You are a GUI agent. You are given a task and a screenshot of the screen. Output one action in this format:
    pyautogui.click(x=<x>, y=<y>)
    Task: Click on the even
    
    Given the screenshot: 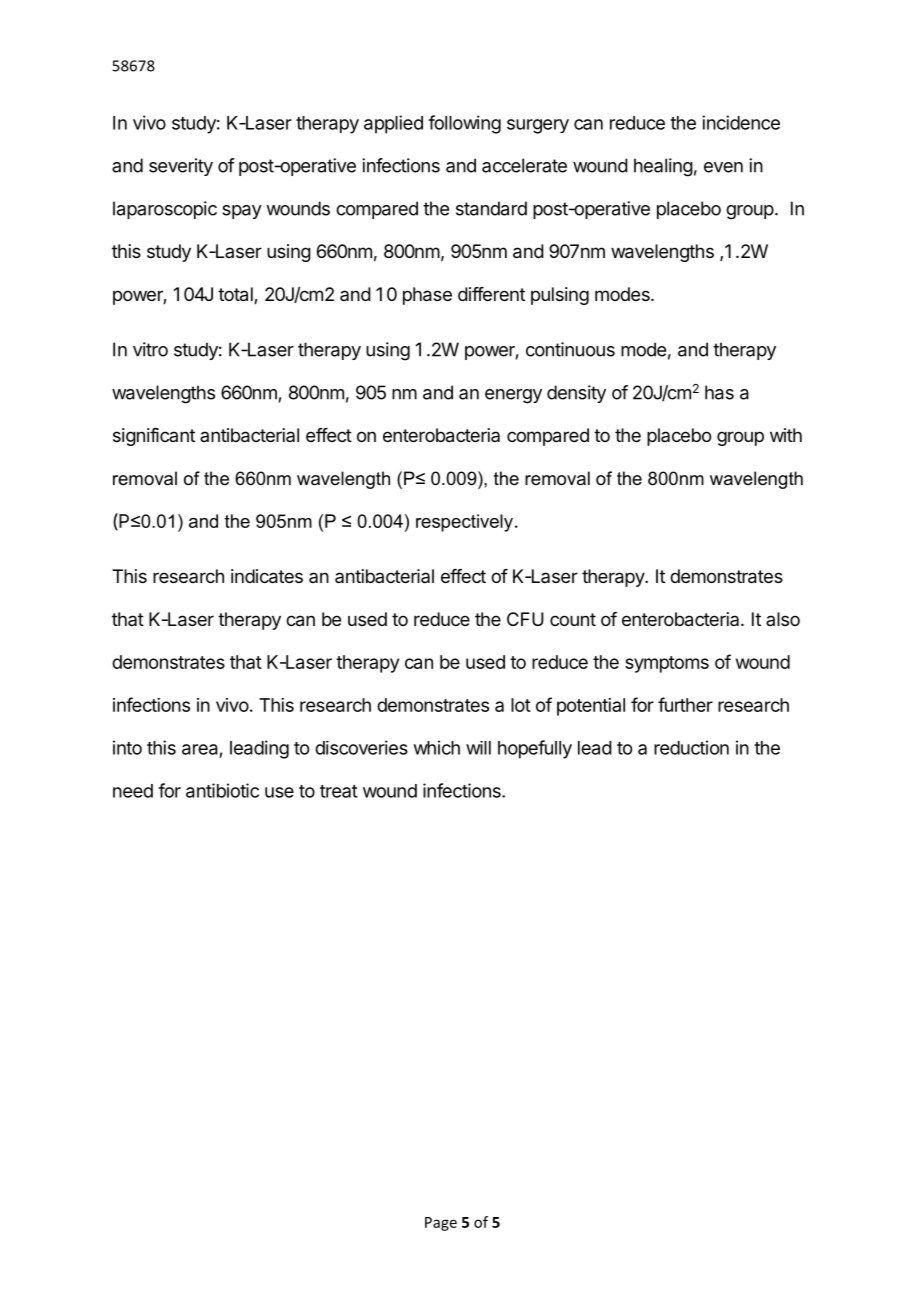 What is the action you would take?
    pyautogui.click(x=723, y=167)
